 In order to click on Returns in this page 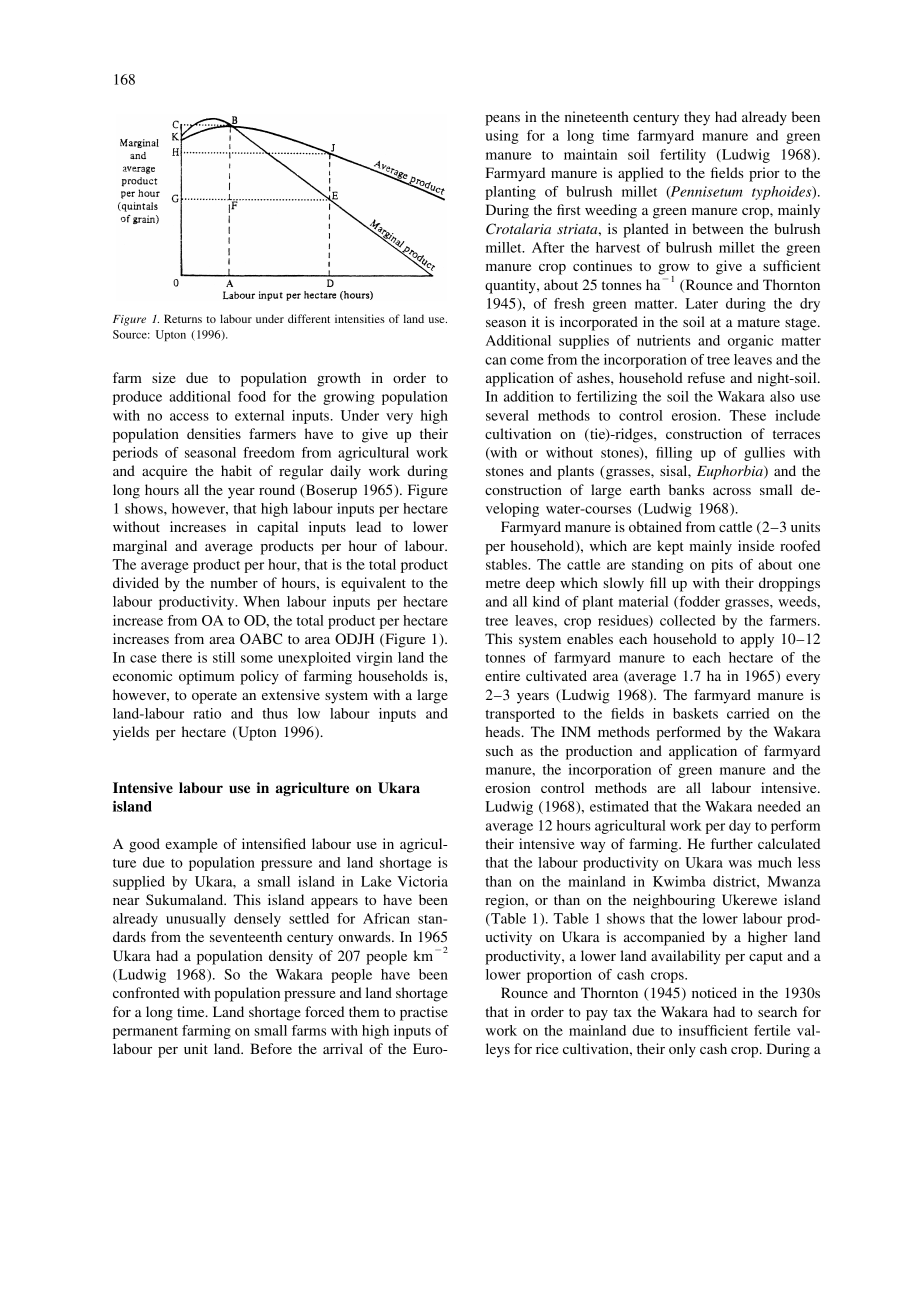, I will do `click(183, 318)`.
